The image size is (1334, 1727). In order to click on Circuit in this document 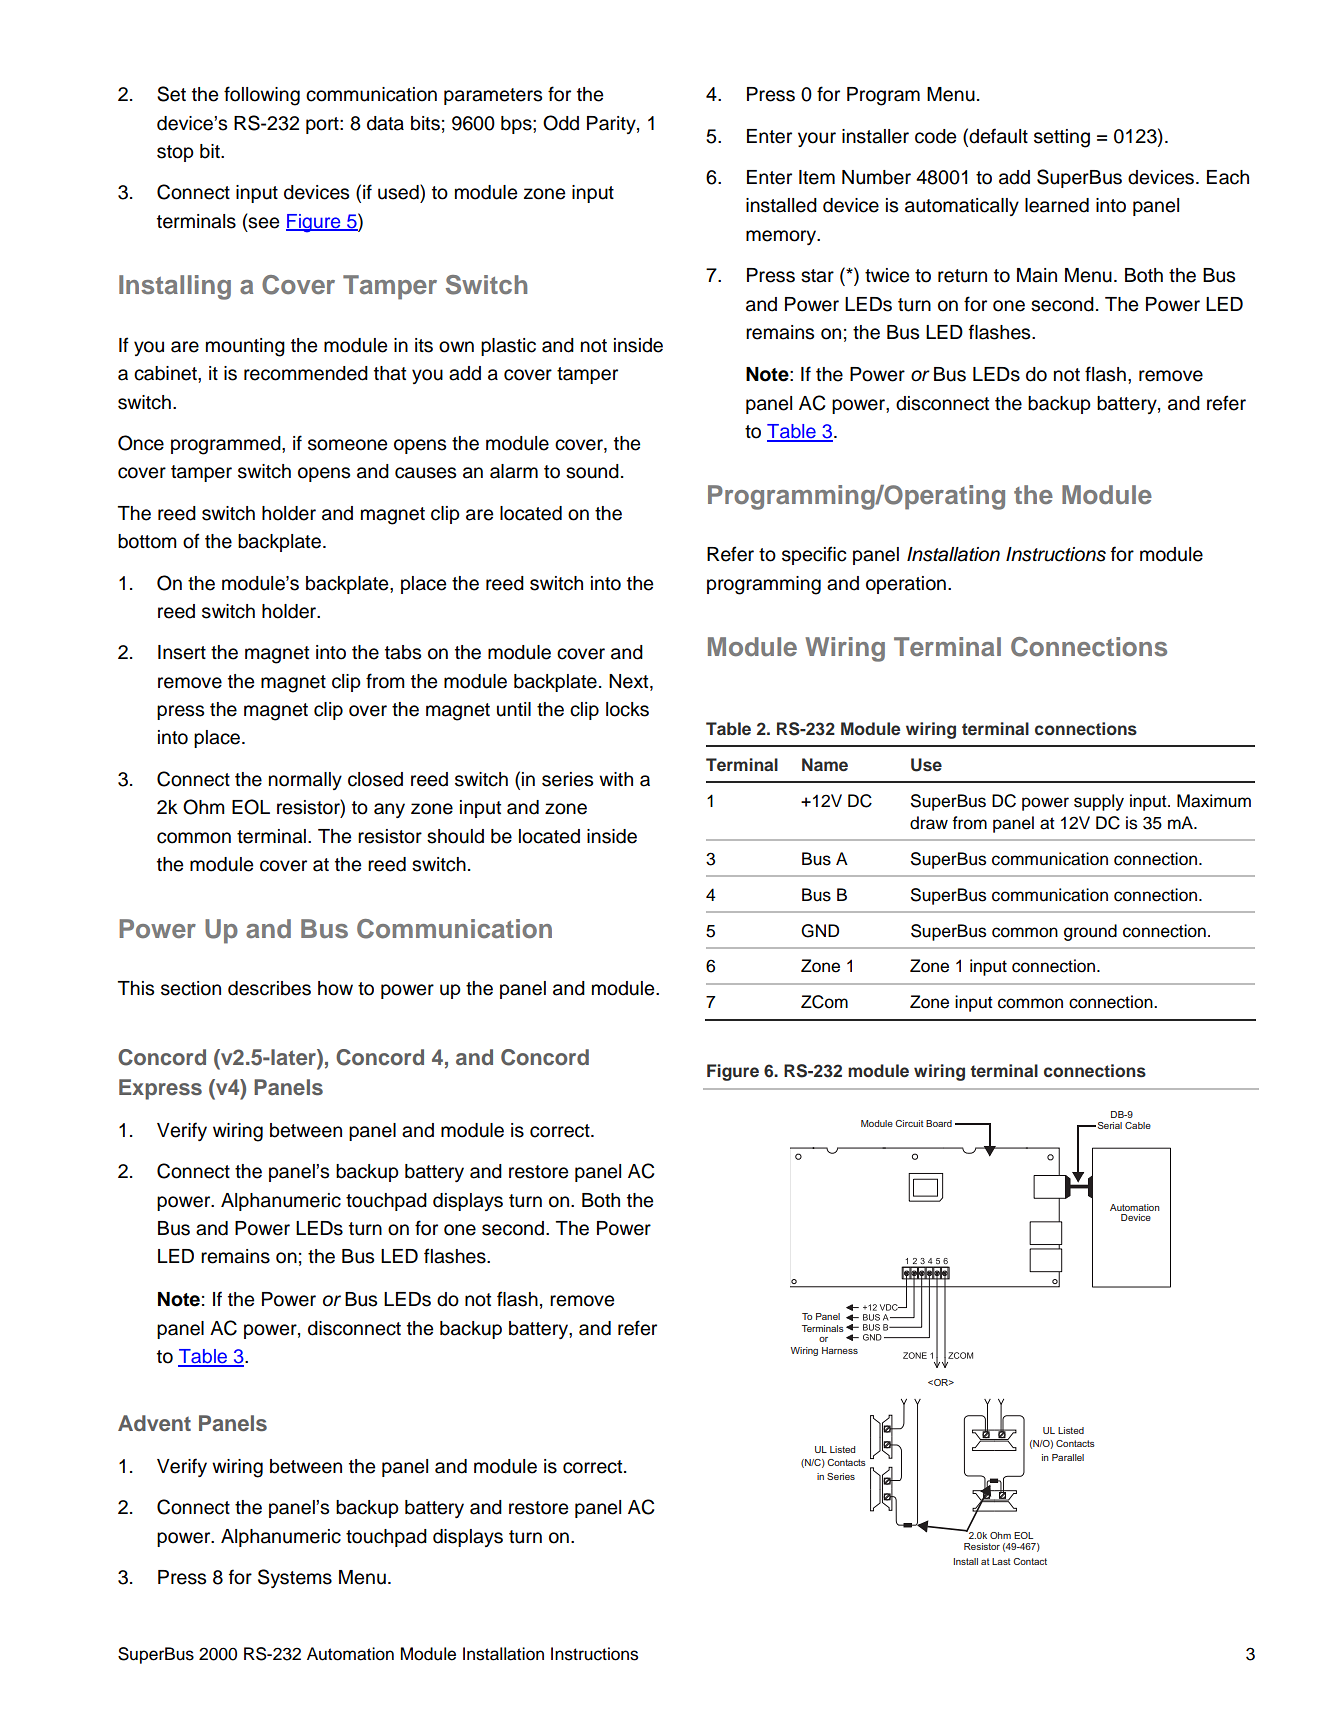, I will do `click(909, 1123)`.
